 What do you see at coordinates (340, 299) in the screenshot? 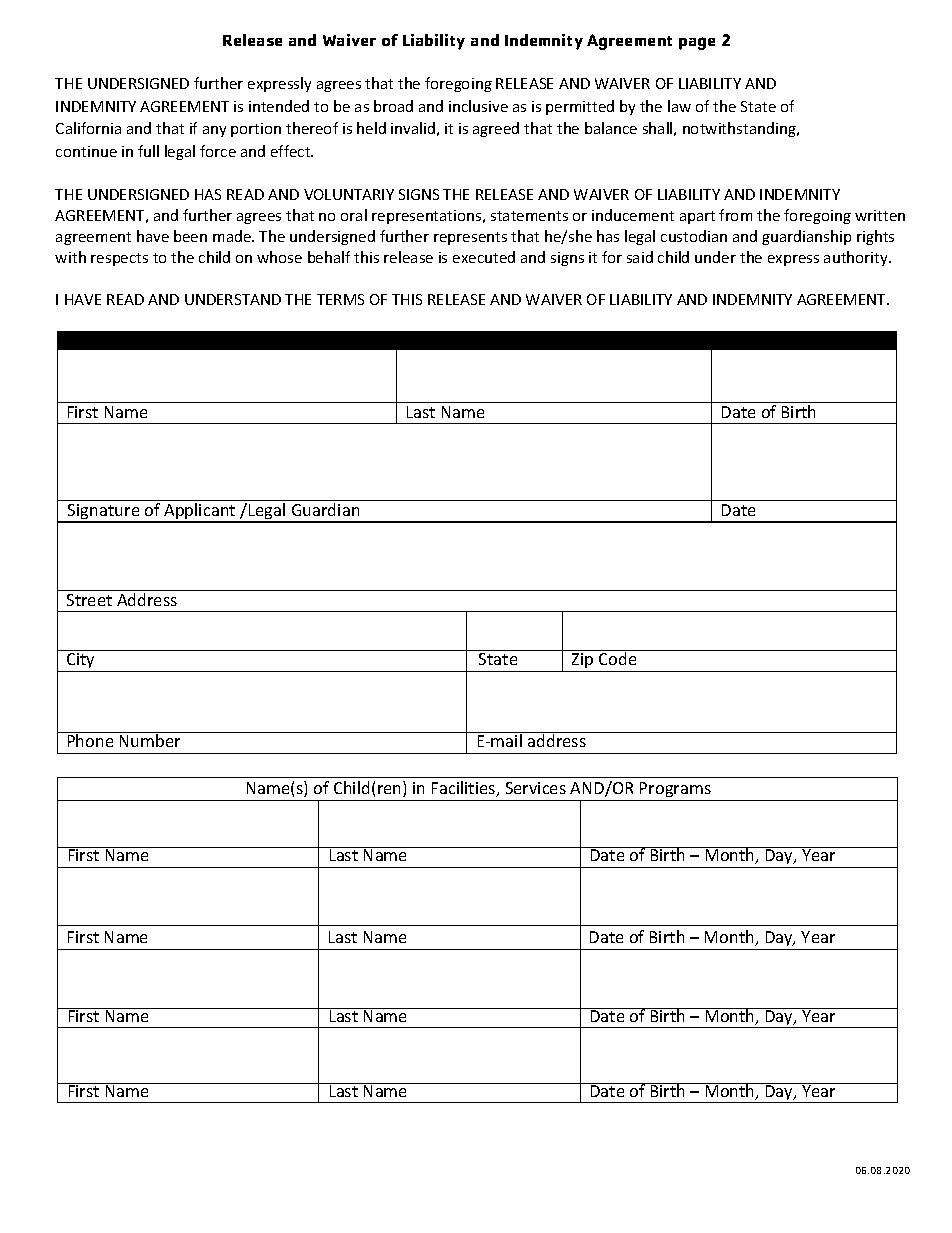
I see `TERMS` at bounding box center [340, 299].
